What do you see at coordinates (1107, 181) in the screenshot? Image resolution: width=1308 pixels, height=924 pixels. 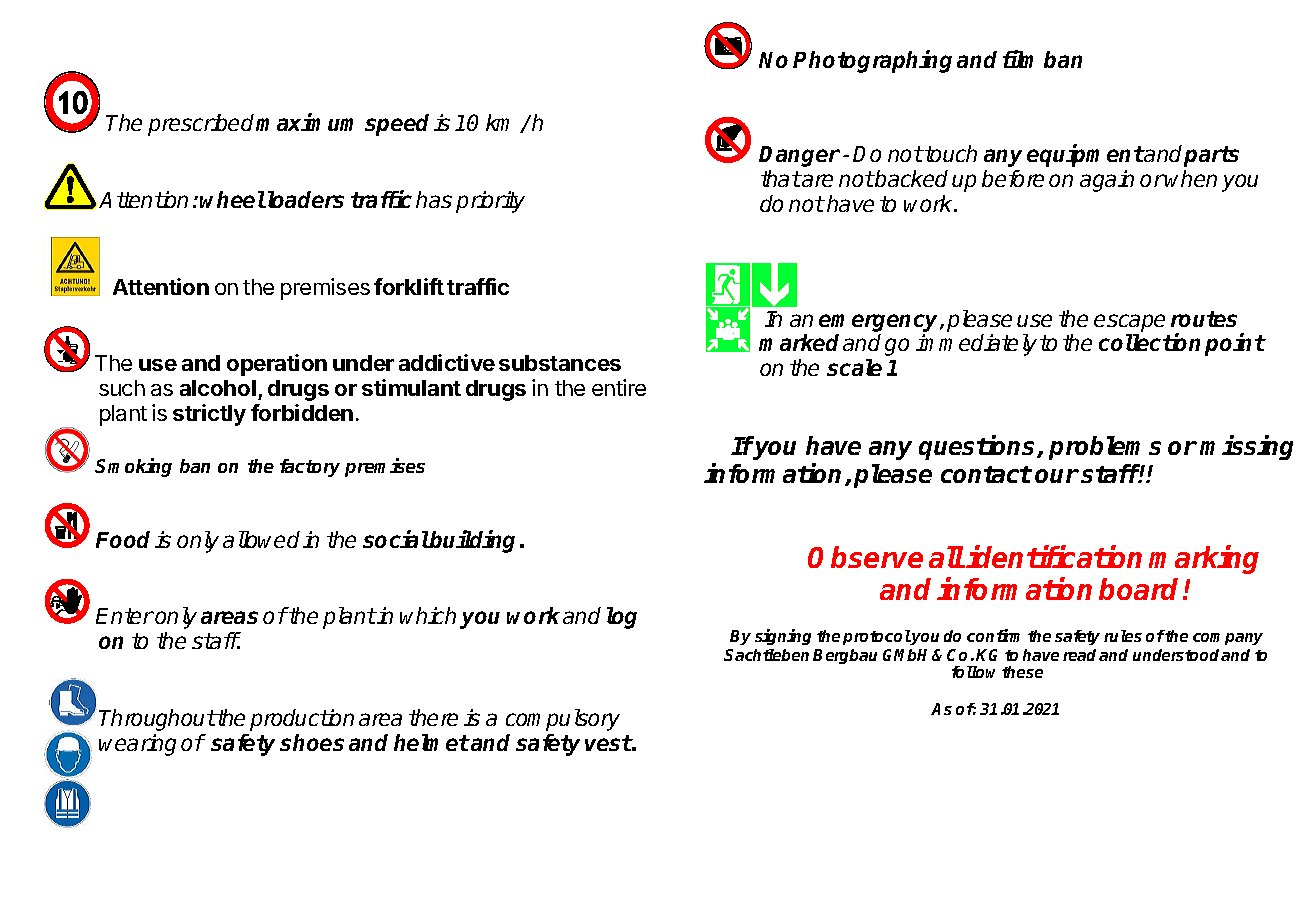 I see `again` at bounding box center [1107, 181].
